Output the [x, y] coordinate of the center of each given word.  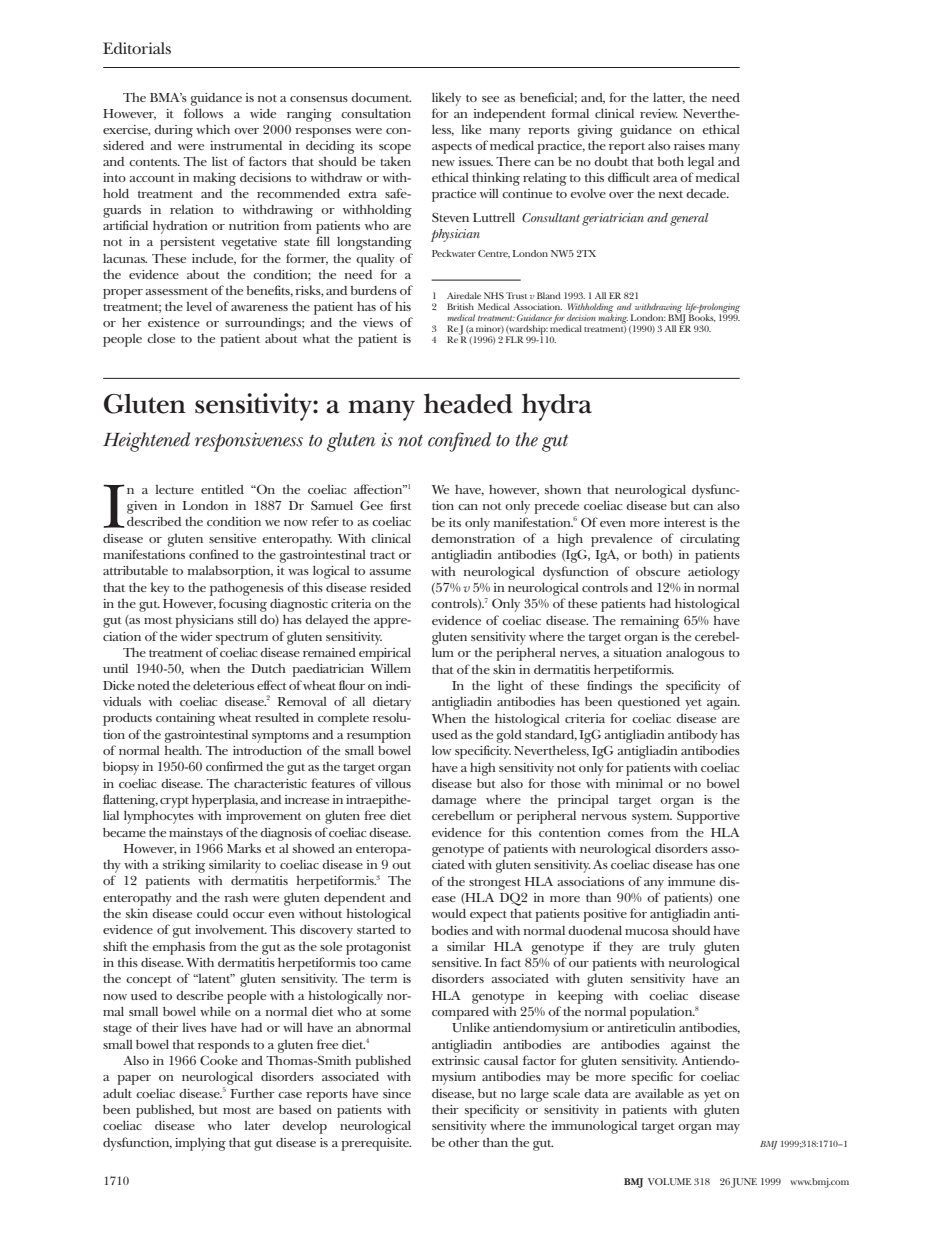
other [464, 1142]
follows [203, 113]
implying [200, 1144]
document [381, 97]
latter [669, 98]
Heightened [146, 442]
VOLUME [669, 1181]
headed [468, 403]
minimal [639, 783]
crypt [174, 802]
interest [685, 522]
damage [454, 801]
